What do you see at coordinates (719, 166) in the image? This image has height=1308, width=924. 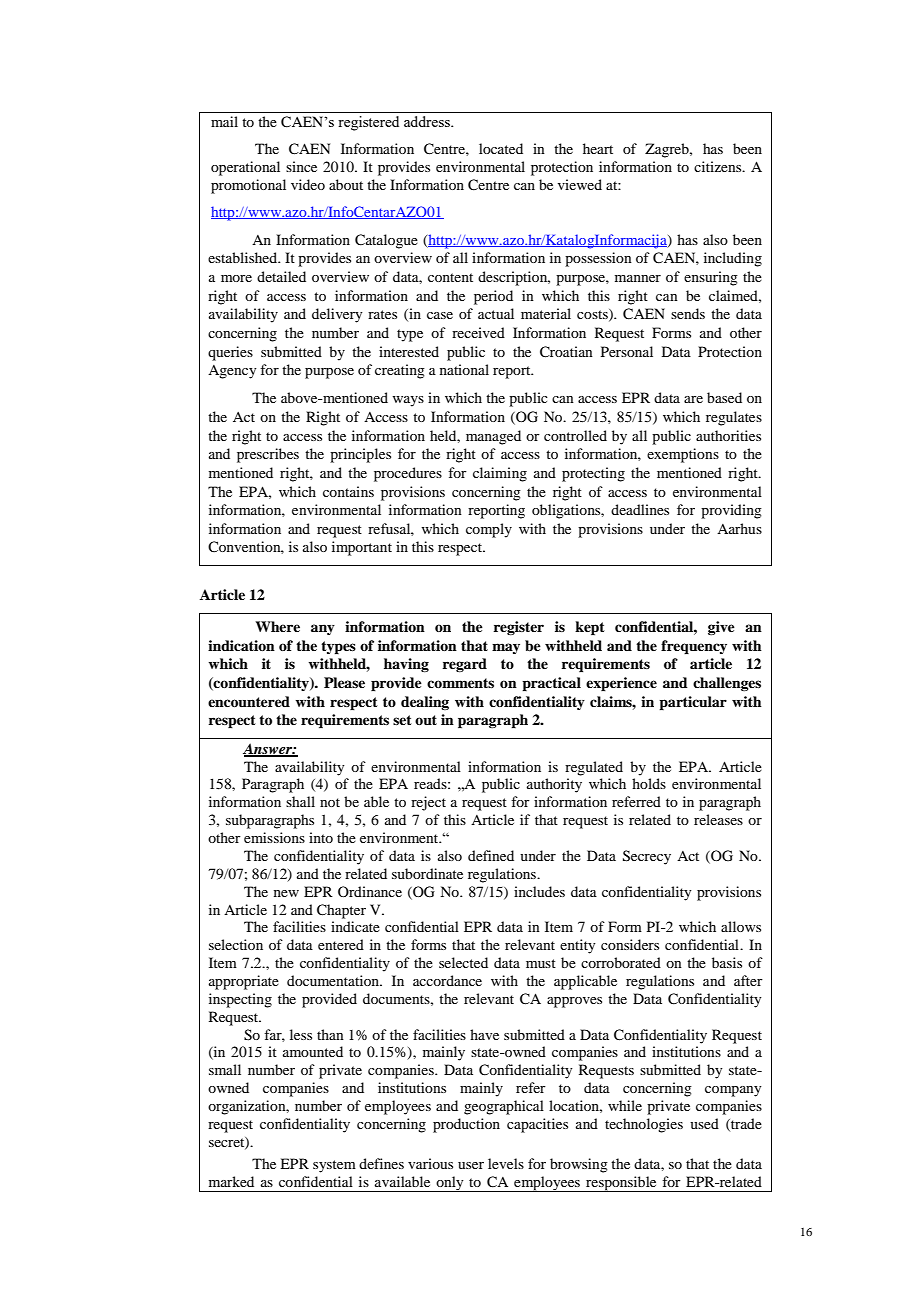 I see `citizens` at bounding box center [719, 166].
